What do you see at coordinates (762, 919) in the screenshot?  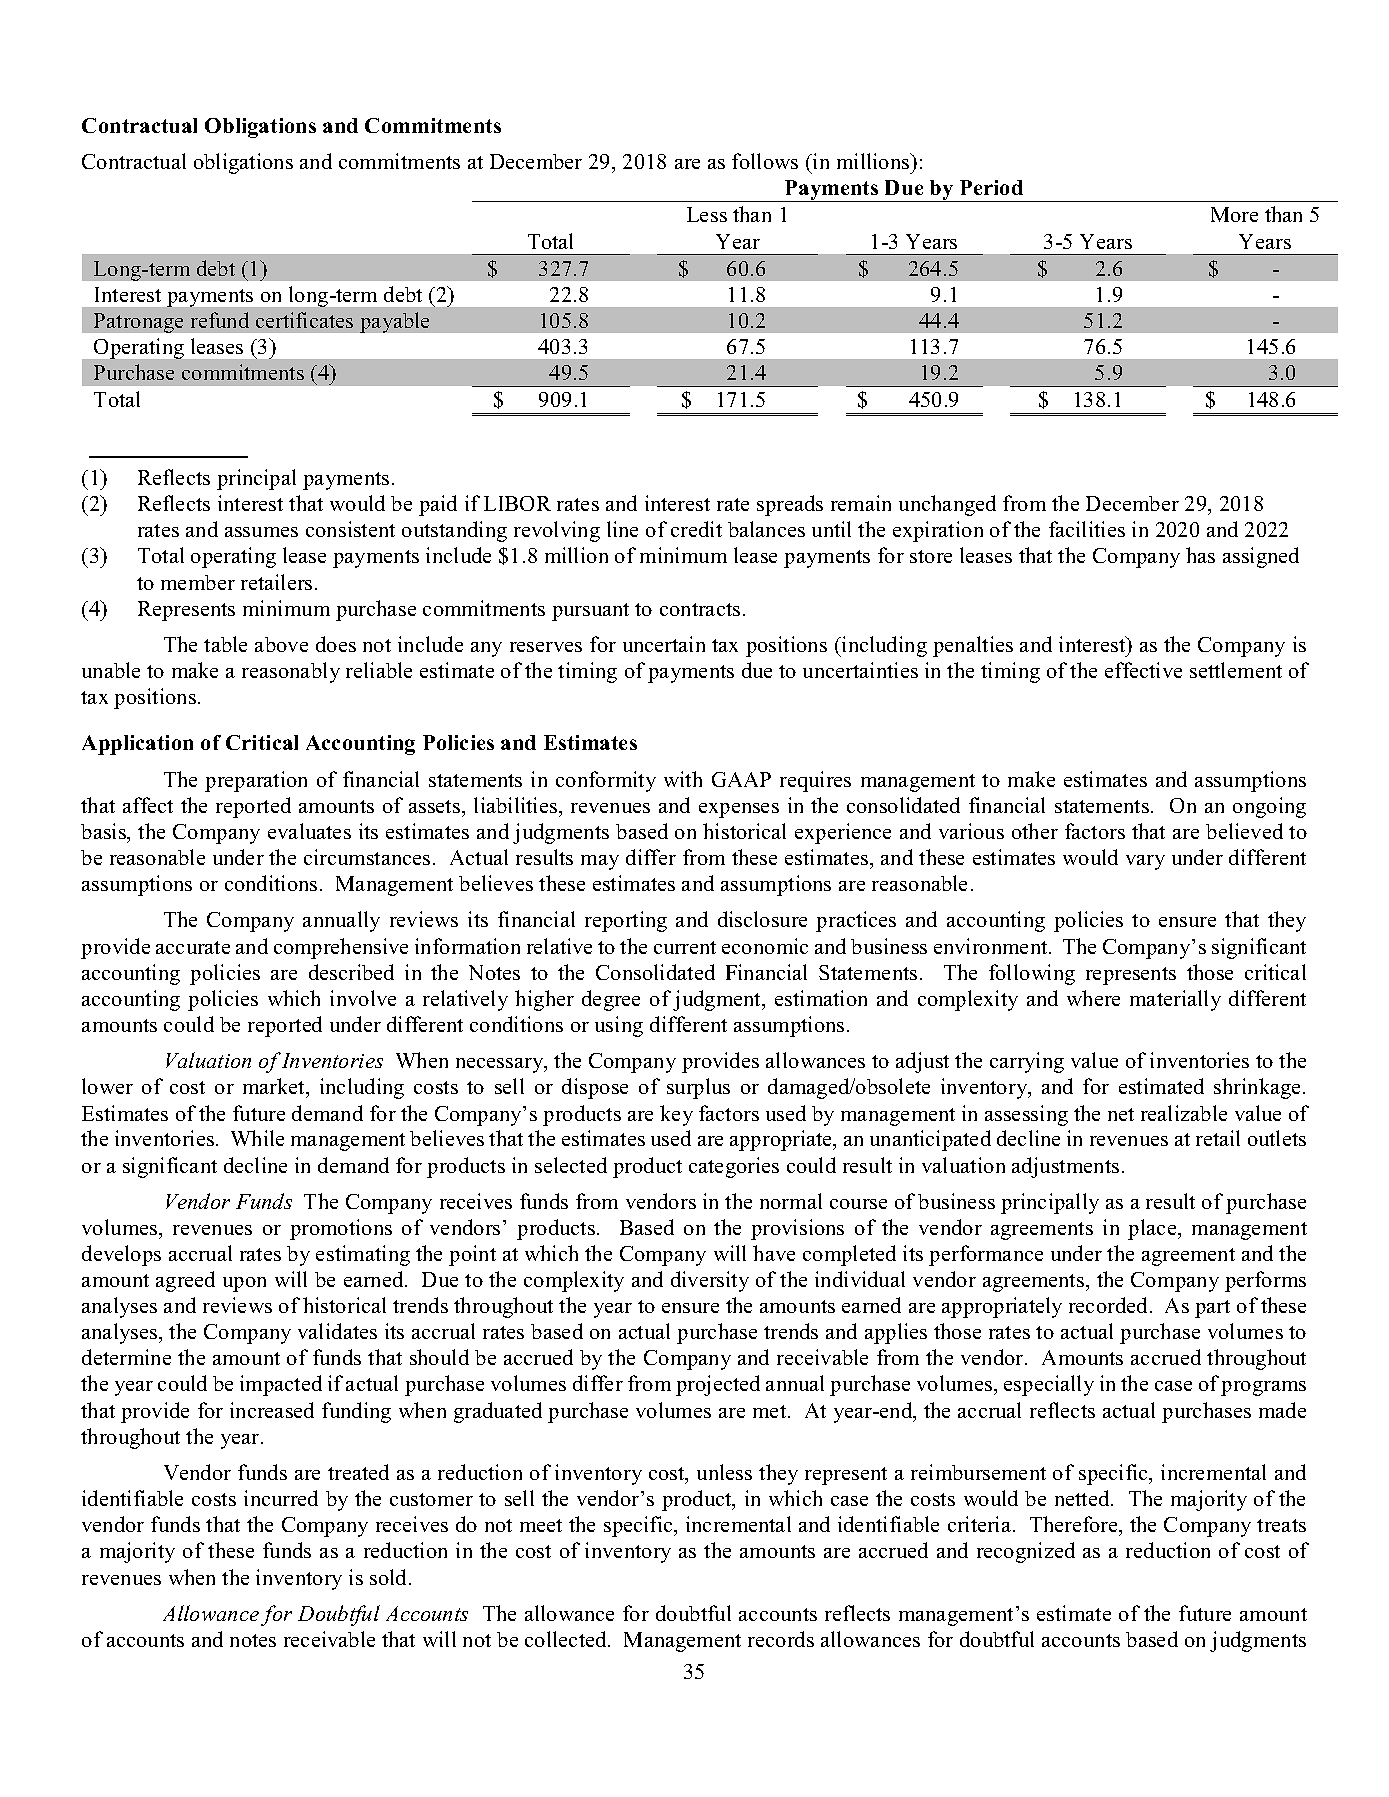 I see `disclosure` at bounding box center [762, 919].
